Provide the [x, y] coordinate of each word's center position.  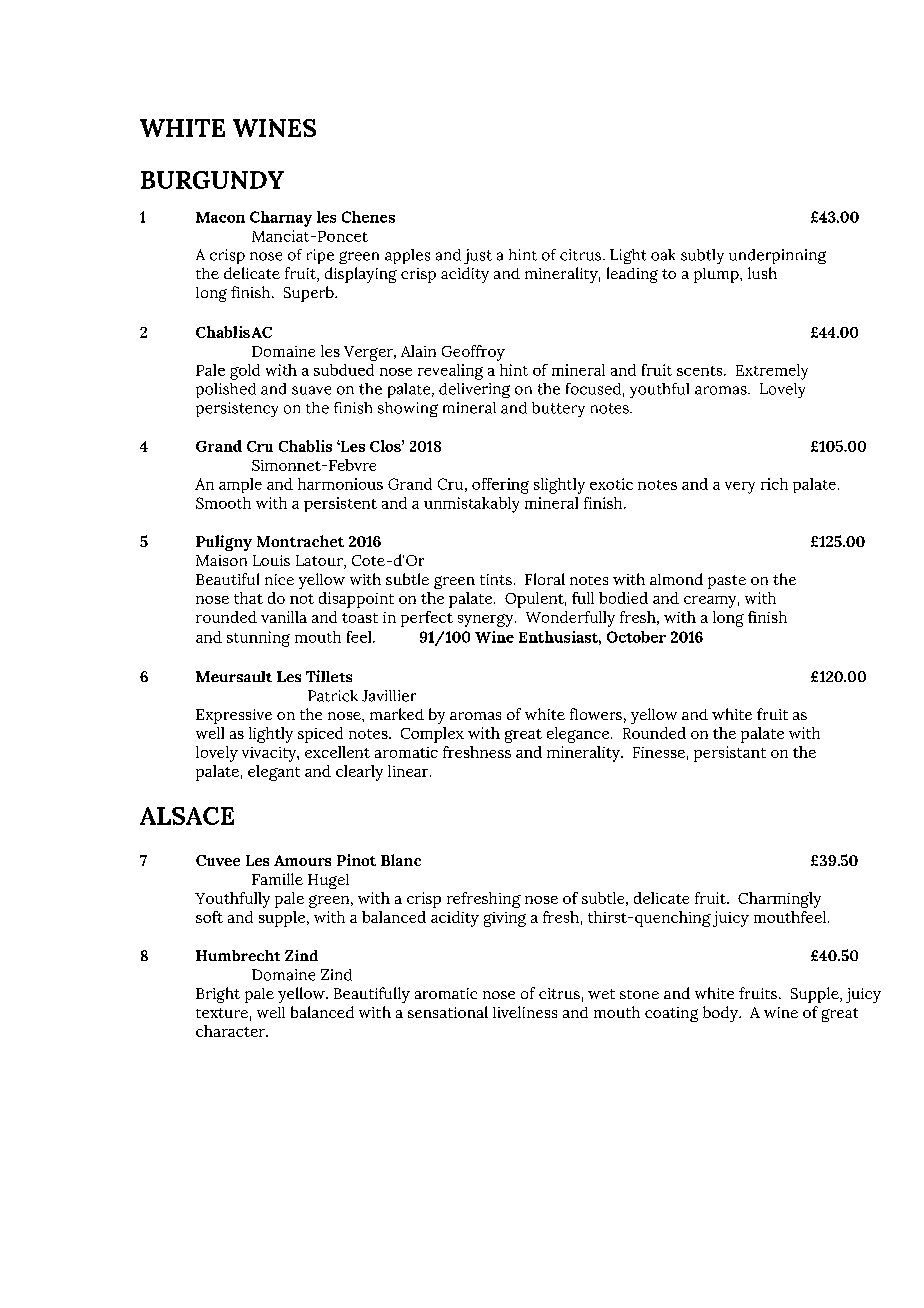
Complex [432, 735]
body [721, 1014]
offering [500, 486]
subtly [702, 256]
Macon [220, 217]
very [740, 488]
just [478, 256]
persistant [730, 754]
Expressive [234, 716]
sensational [448, 1012]
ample [240, 485]
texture [222, 1013]
